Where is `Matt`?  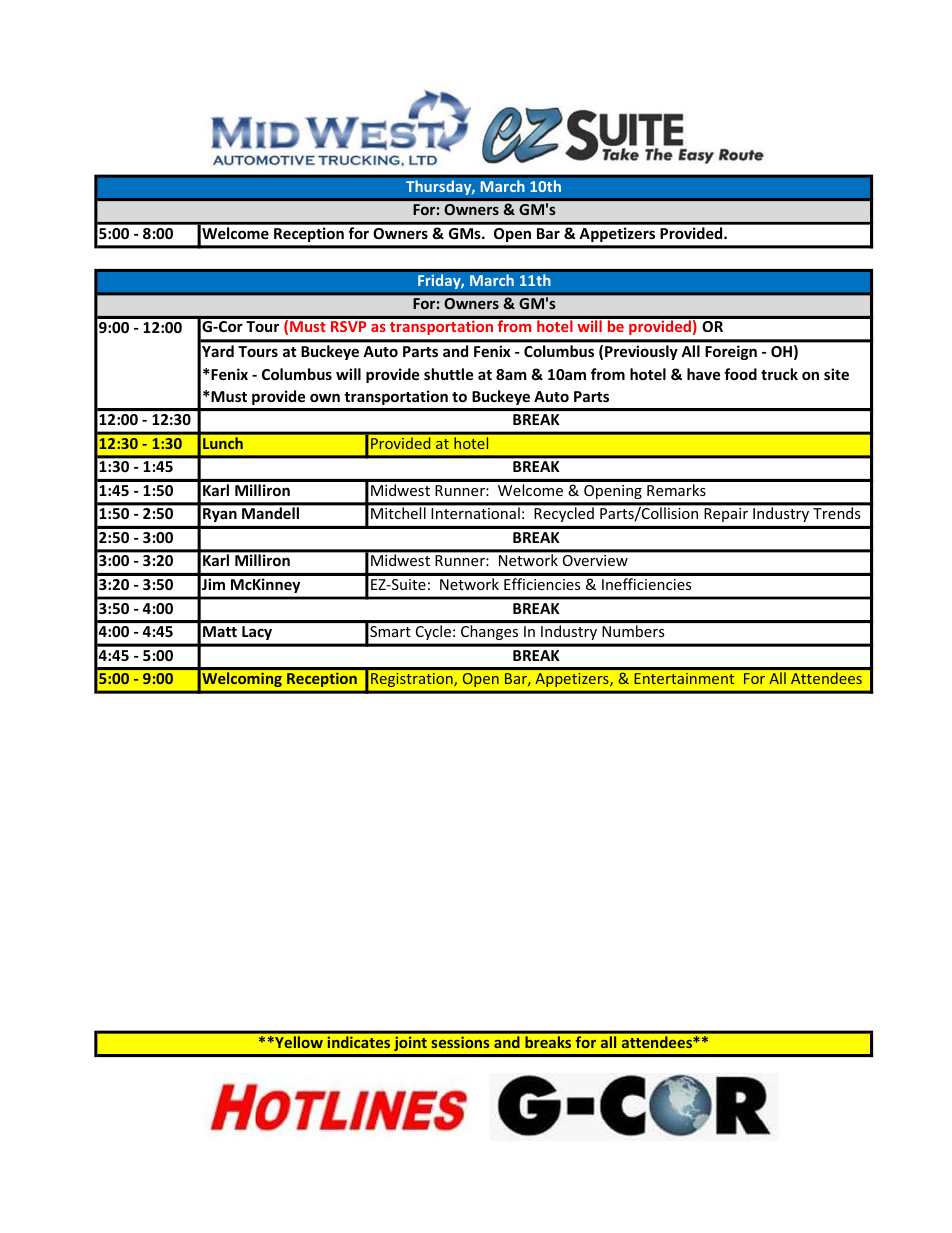
Matt is located at coordinates (220, 631).
